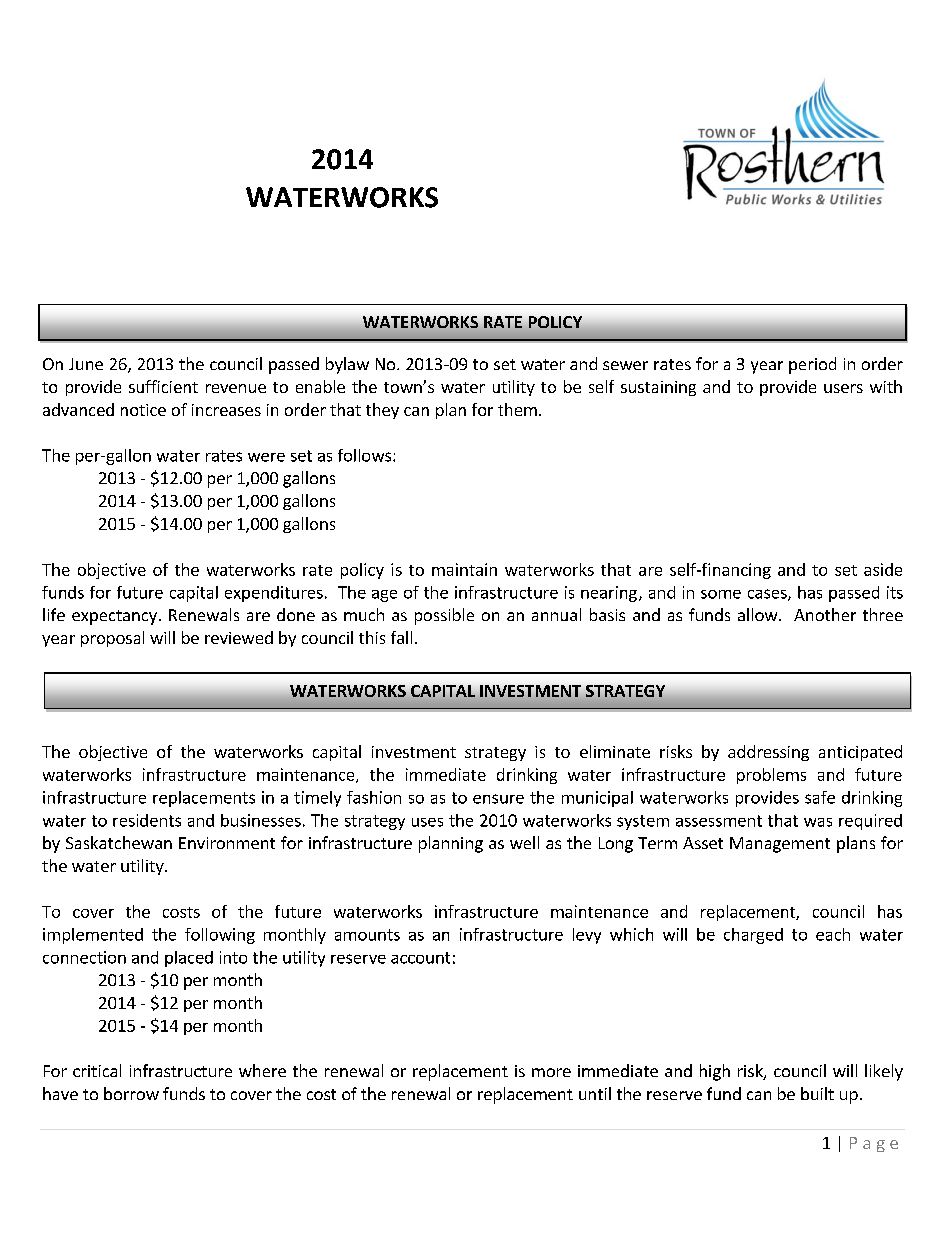 This document has width=952, height=1233. I want to click on aside, so click(883, 569).
